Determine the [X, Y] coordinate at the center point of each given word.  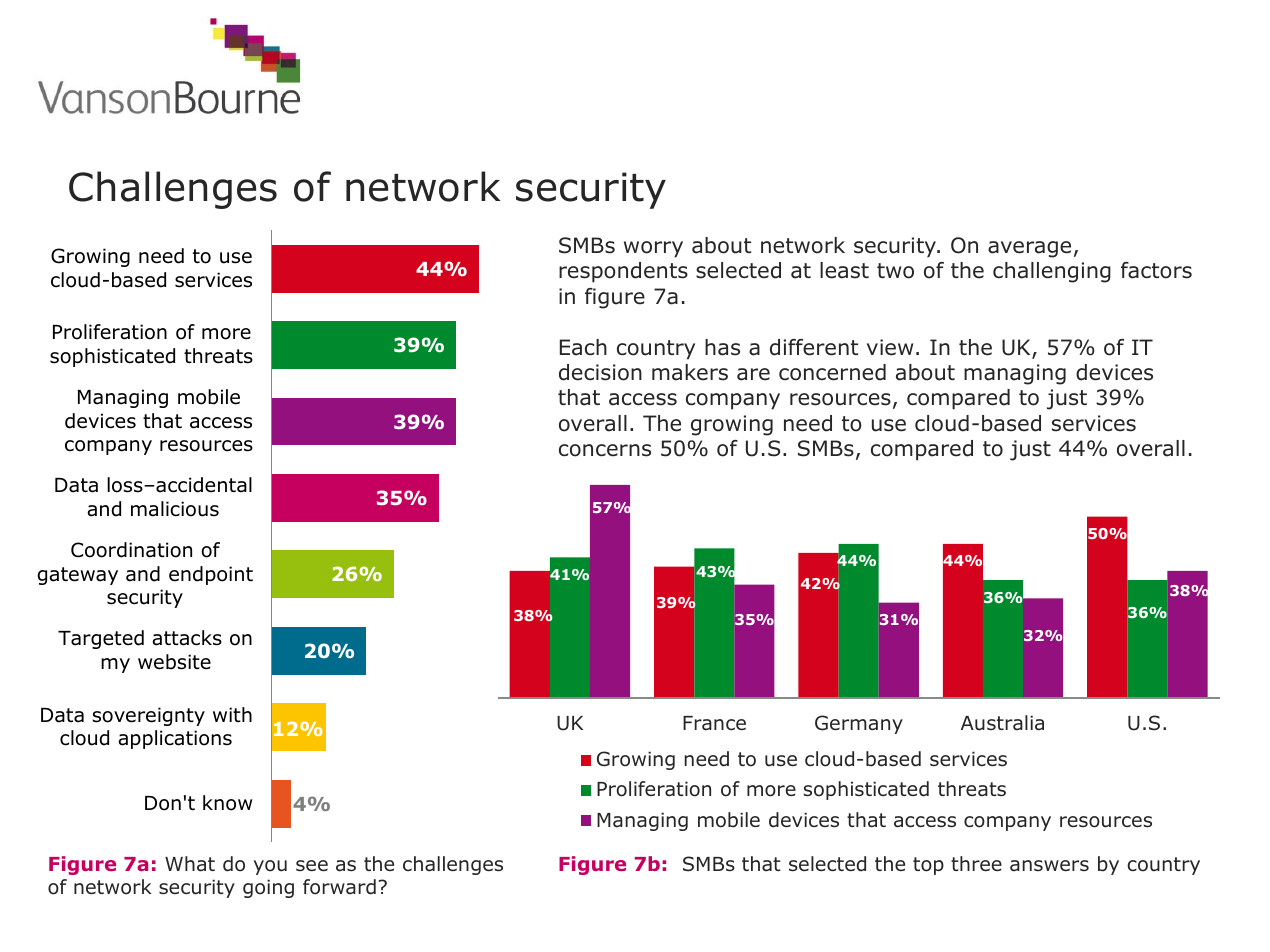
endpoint [211, 575]
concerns [605, 450]
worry [653, 249]
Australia [1002, 723]
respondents [623, 272]
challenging [1052, 272]
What [190, 864]
